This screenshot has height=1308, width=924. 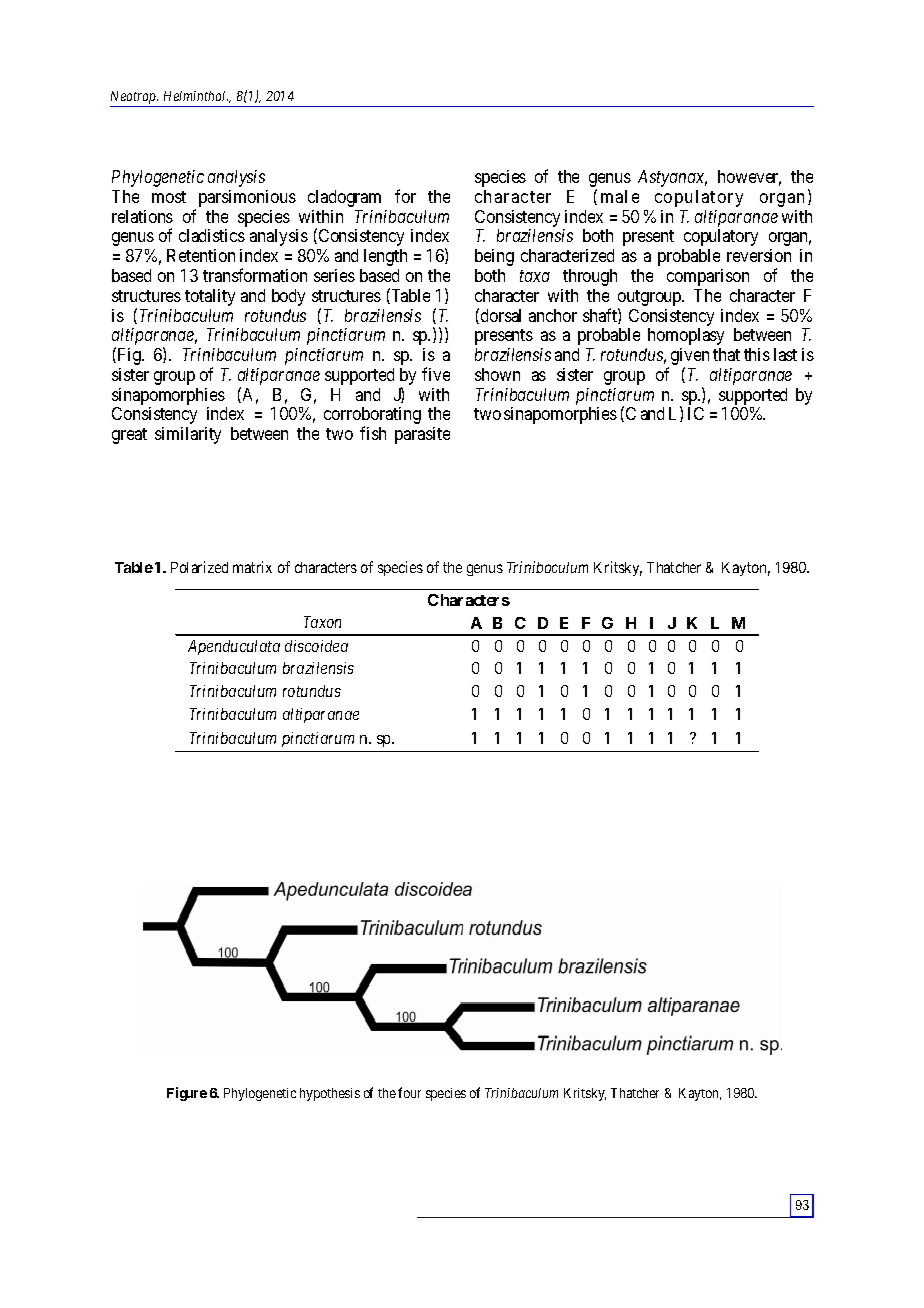 What do you see at coordinates (322, 622) in the screenshot?
I see `Taxon` at bounding box center [322, 622].
